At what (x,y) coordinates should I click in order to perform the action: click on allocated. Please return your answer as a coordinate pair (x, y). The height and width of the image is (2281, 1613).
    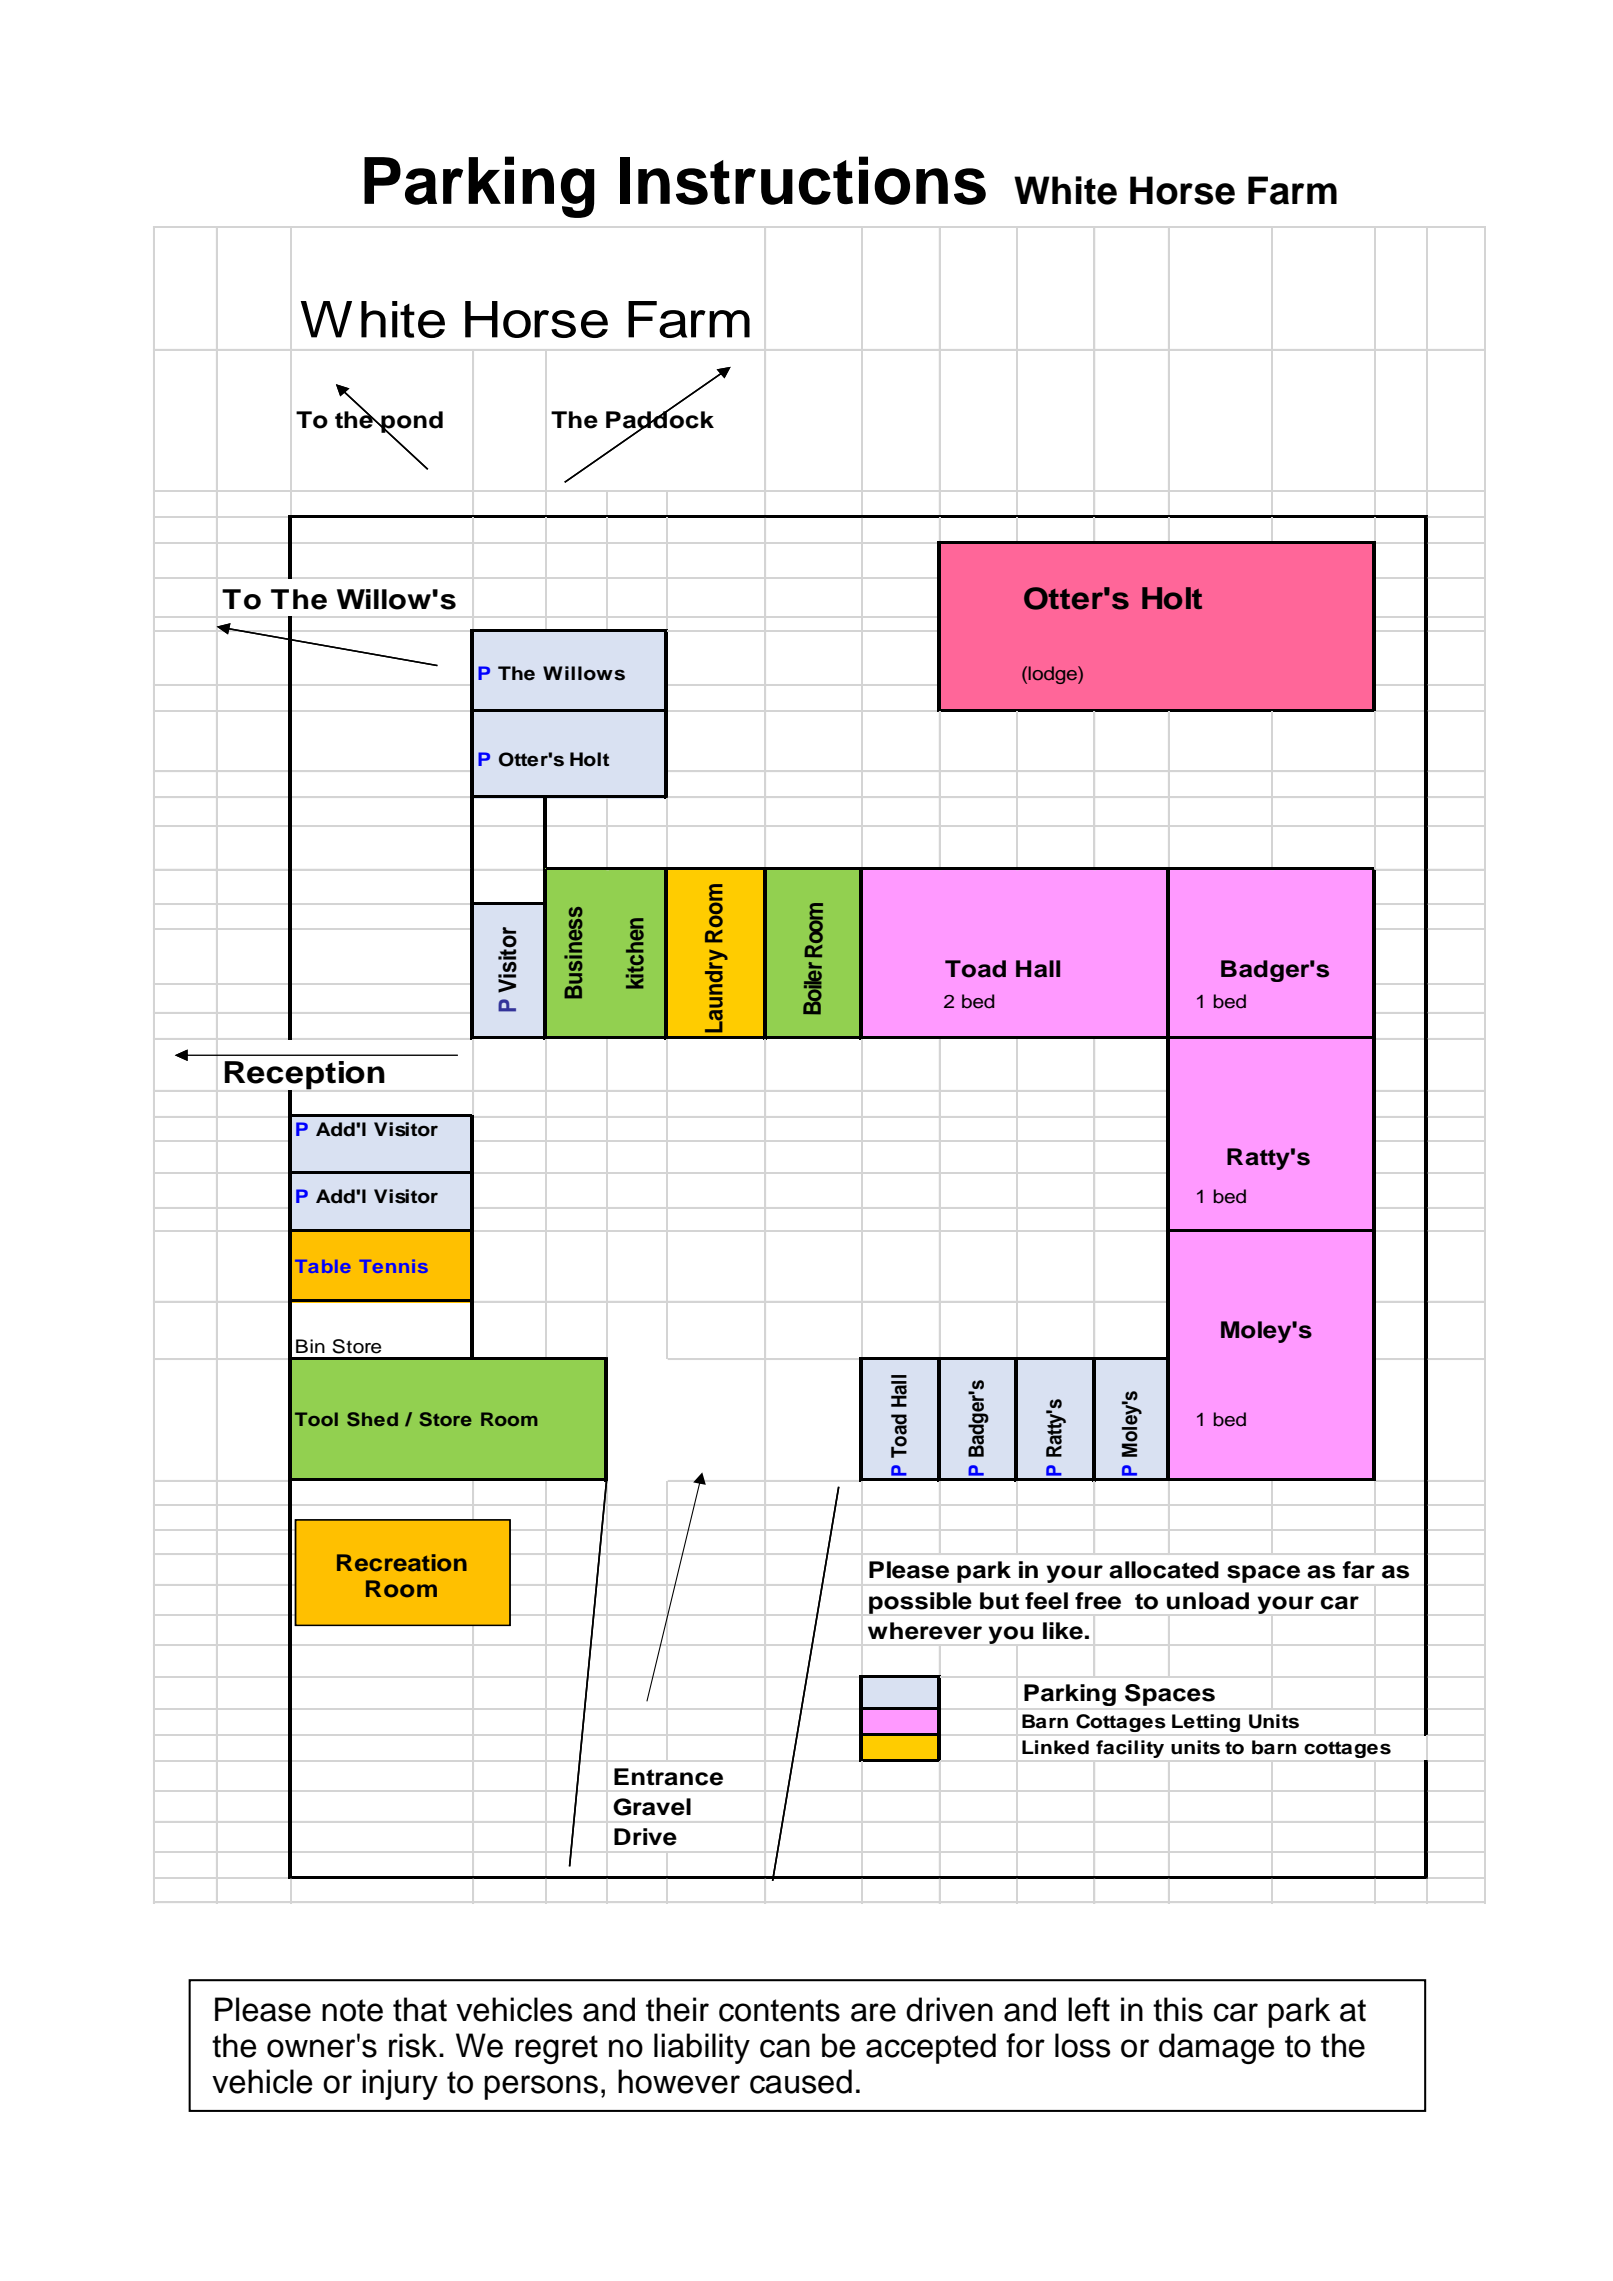
    Looking at the image, I should click on (1164, 1570).
